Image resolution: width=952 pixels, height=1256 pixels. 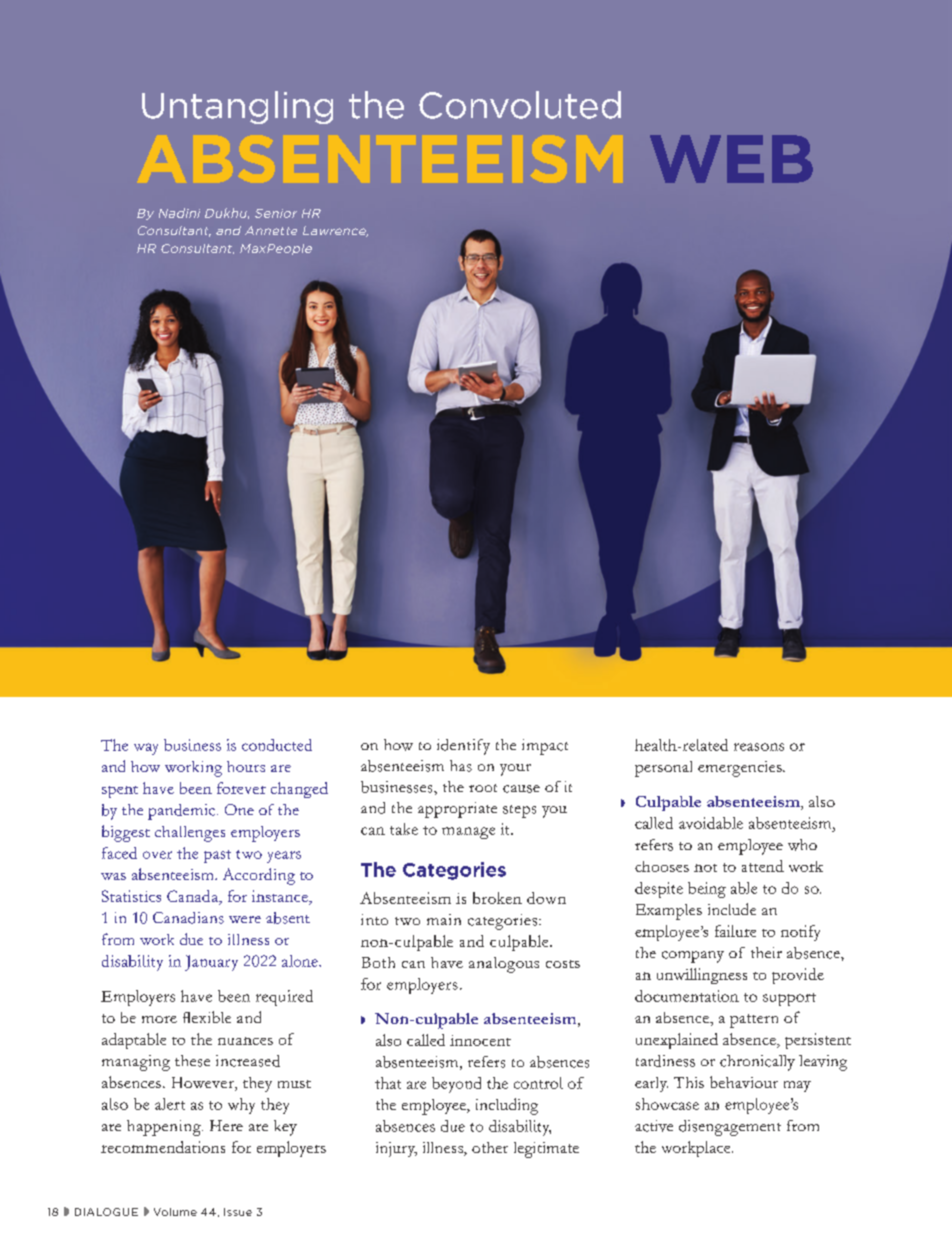 What do you see at coordinates (146, 749) in the document?
I see `way` at bounding box center [146, 749].
